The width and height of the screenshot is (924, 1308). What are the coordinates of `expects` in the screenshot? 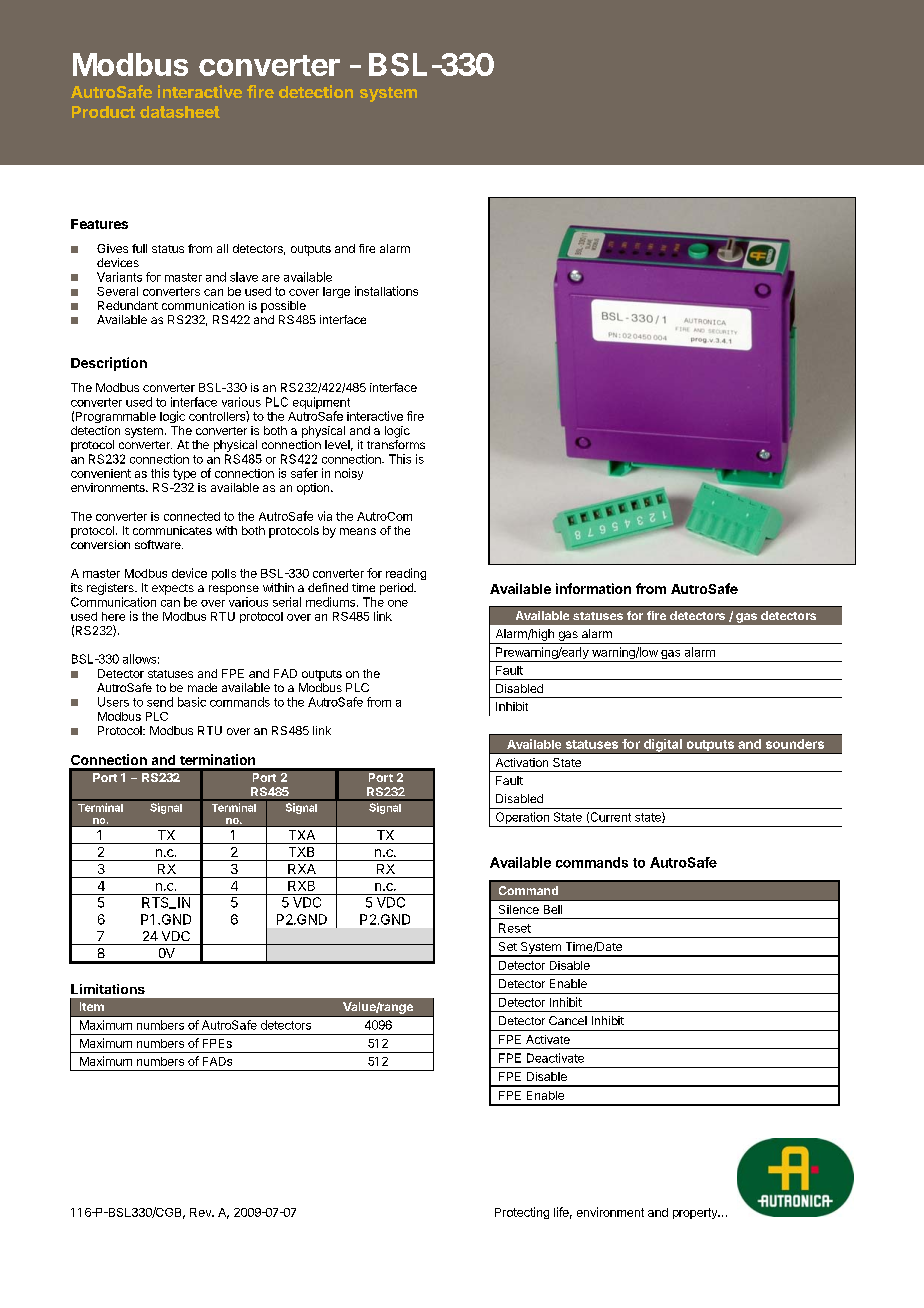 It's located at (173, 589).
